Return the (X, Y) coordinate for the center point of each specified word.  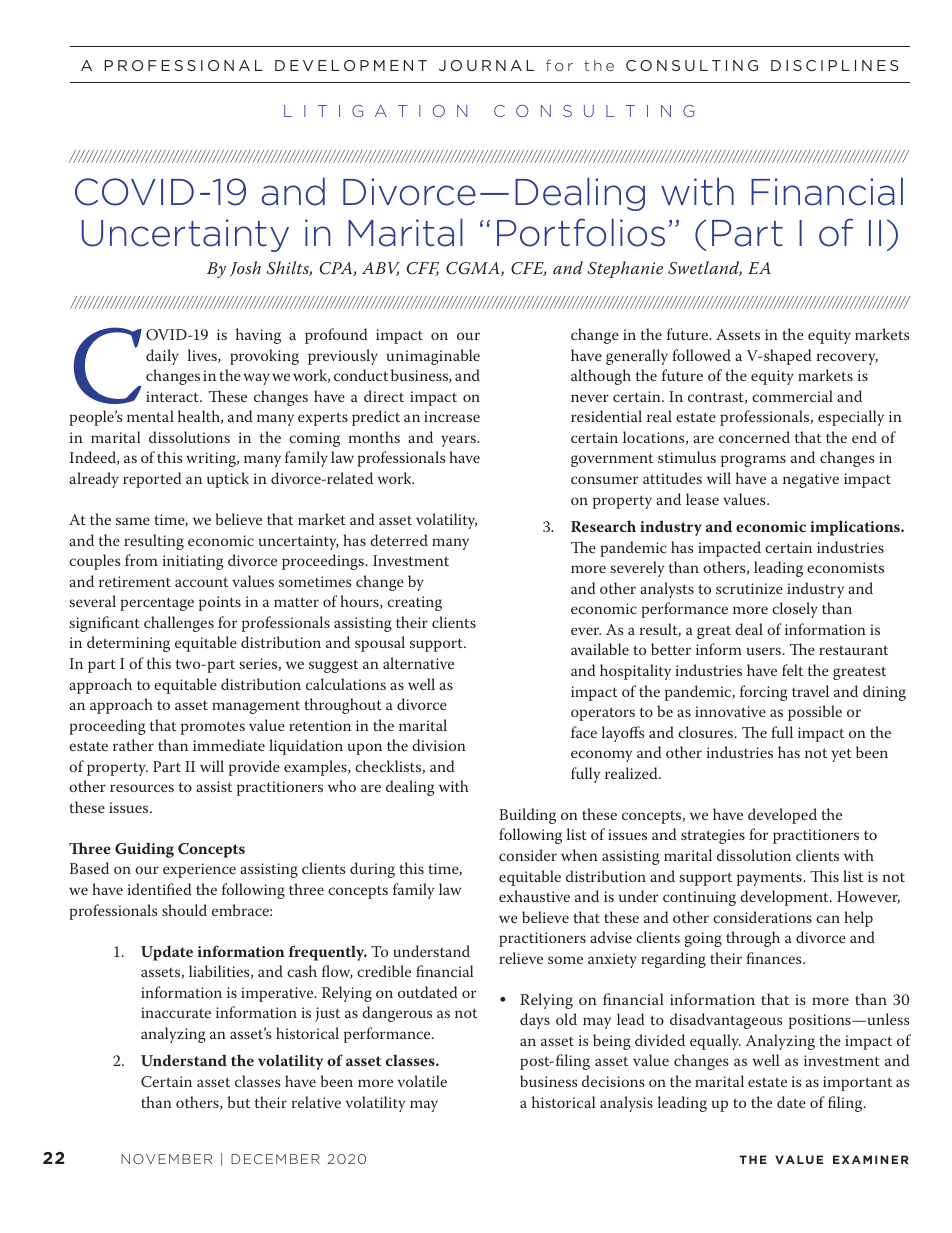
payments (770, 879)
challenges (179, 624)
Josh (245, 268)
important (857, 1083)
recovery (847, 359)
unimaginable (433, 357)
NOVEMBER (166, 1159)
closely (795, 610)
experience (199, 870)
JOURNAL (486, 65)
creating (414, 603)
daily (162, 357)
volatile (422, 1081)
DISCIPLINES (834, 65)
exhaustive (534, 896)
